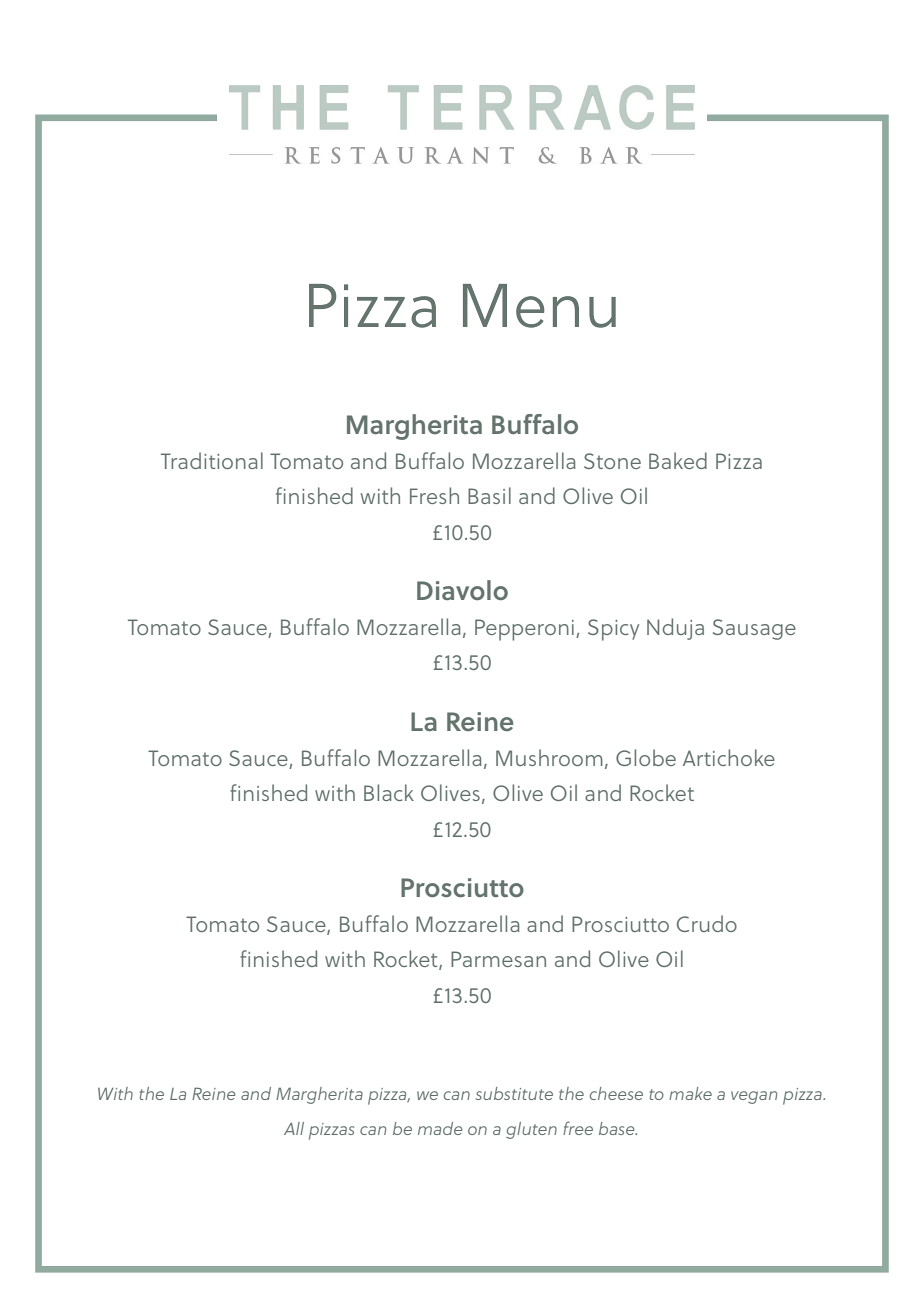  What do you see at coordinates (489, 495) in the screenshot?
I see `Basil` at bounding box center [489, 495].
